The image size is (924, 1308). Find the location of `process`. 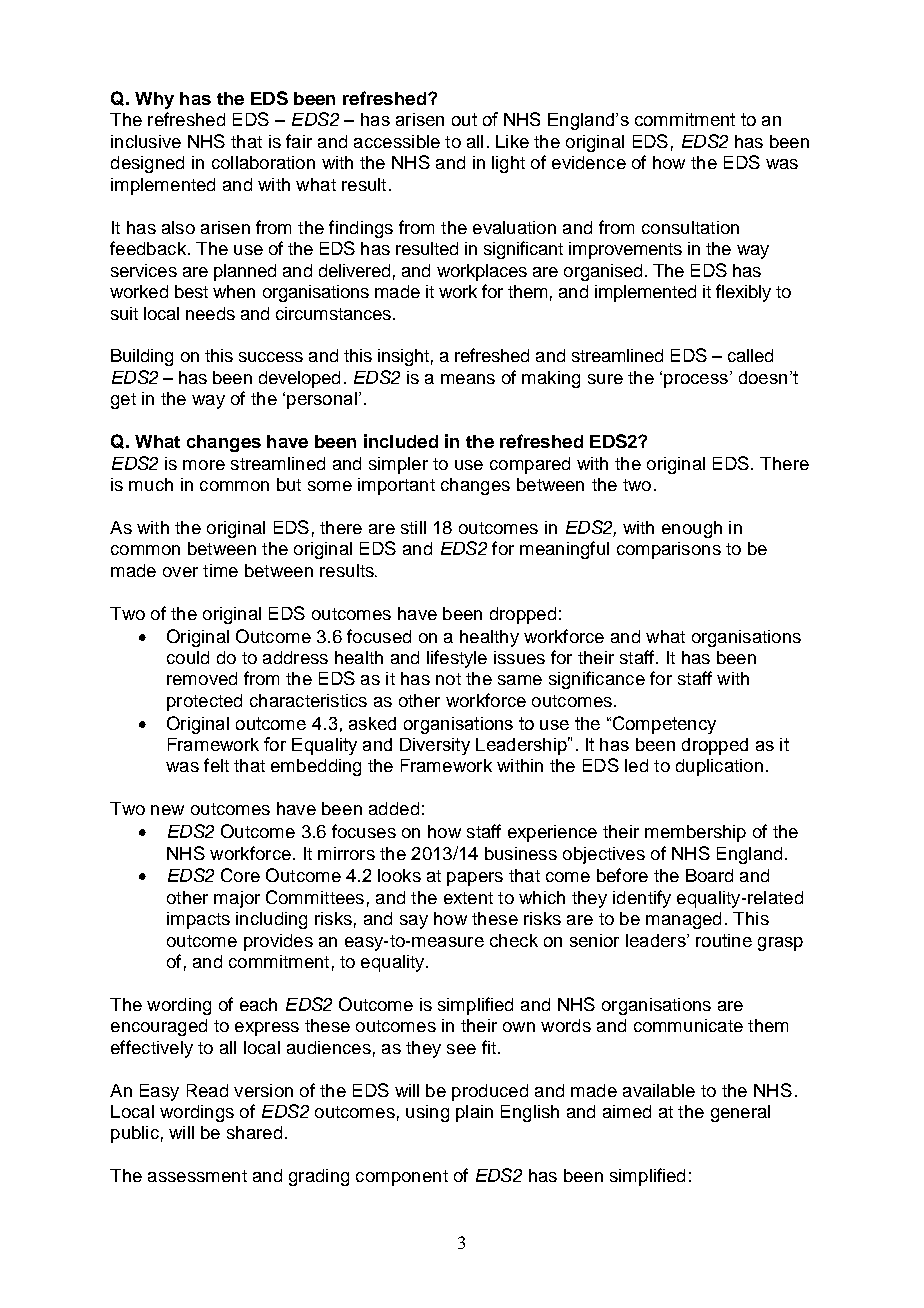

process is located at coordinates (696, 381).
